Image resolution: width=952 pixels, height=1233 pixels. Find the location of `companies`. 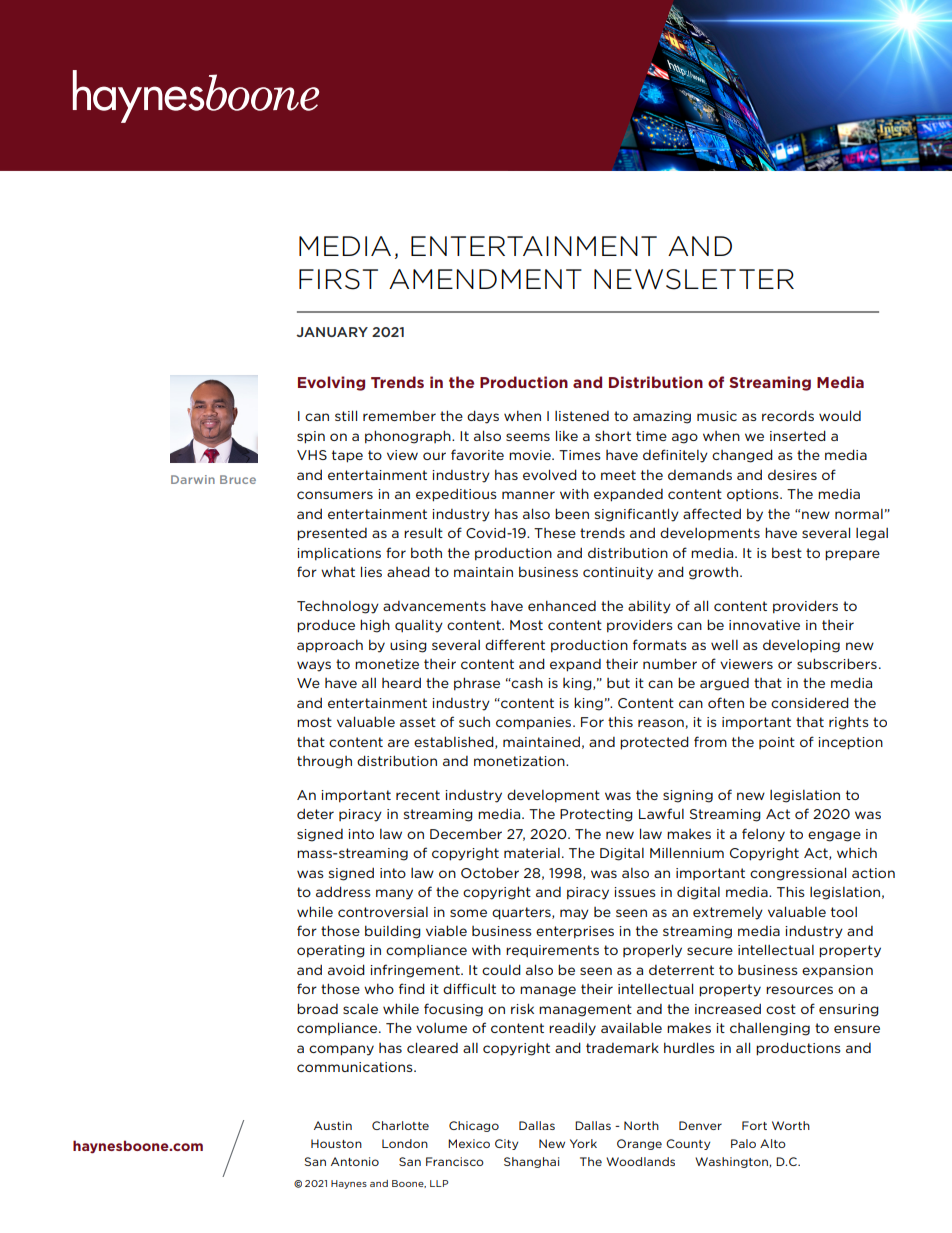

companies is located at coordinates (535, 723).
